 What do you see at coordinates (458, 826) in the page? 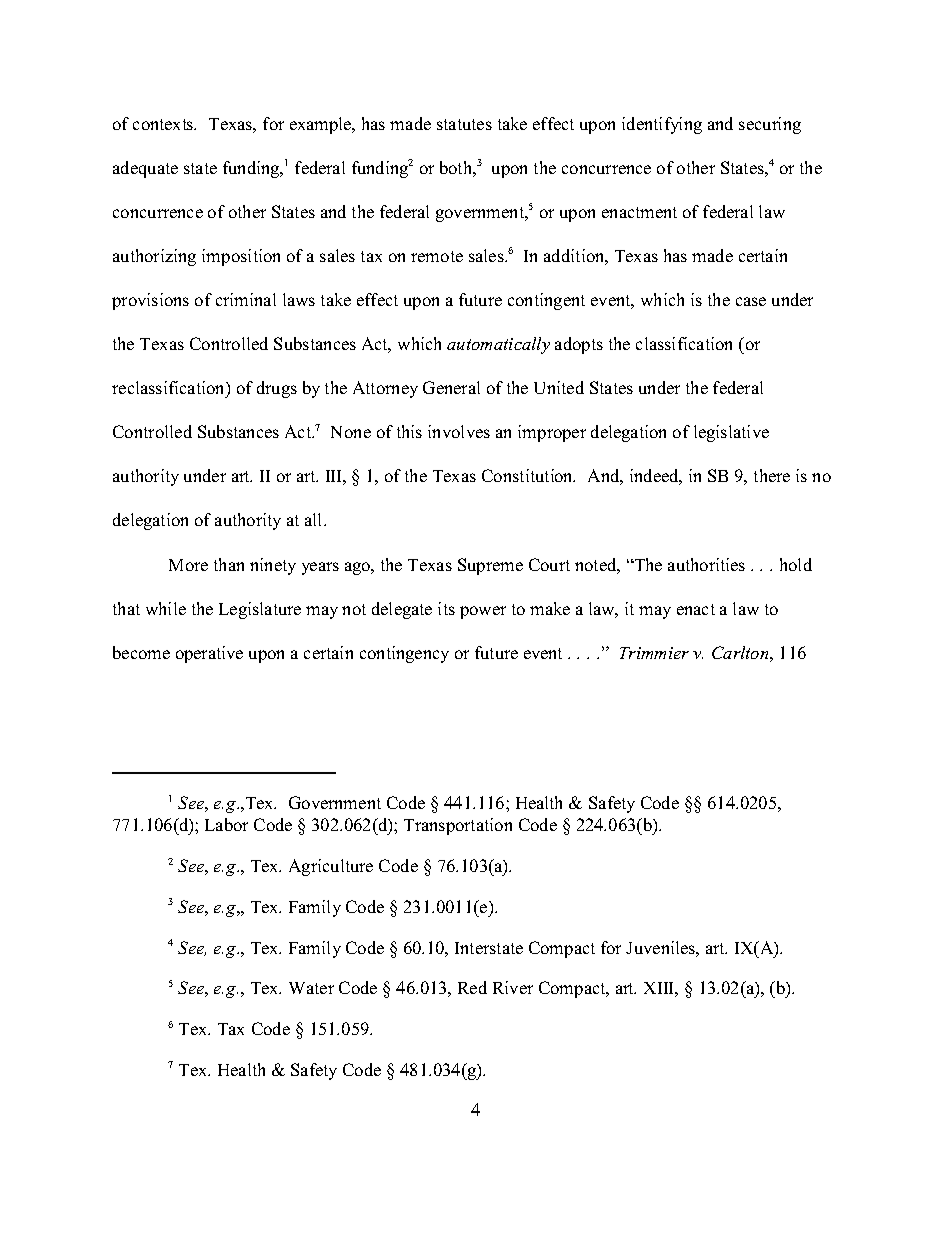
I see `Transportation` at bounding box center [458, 826].
